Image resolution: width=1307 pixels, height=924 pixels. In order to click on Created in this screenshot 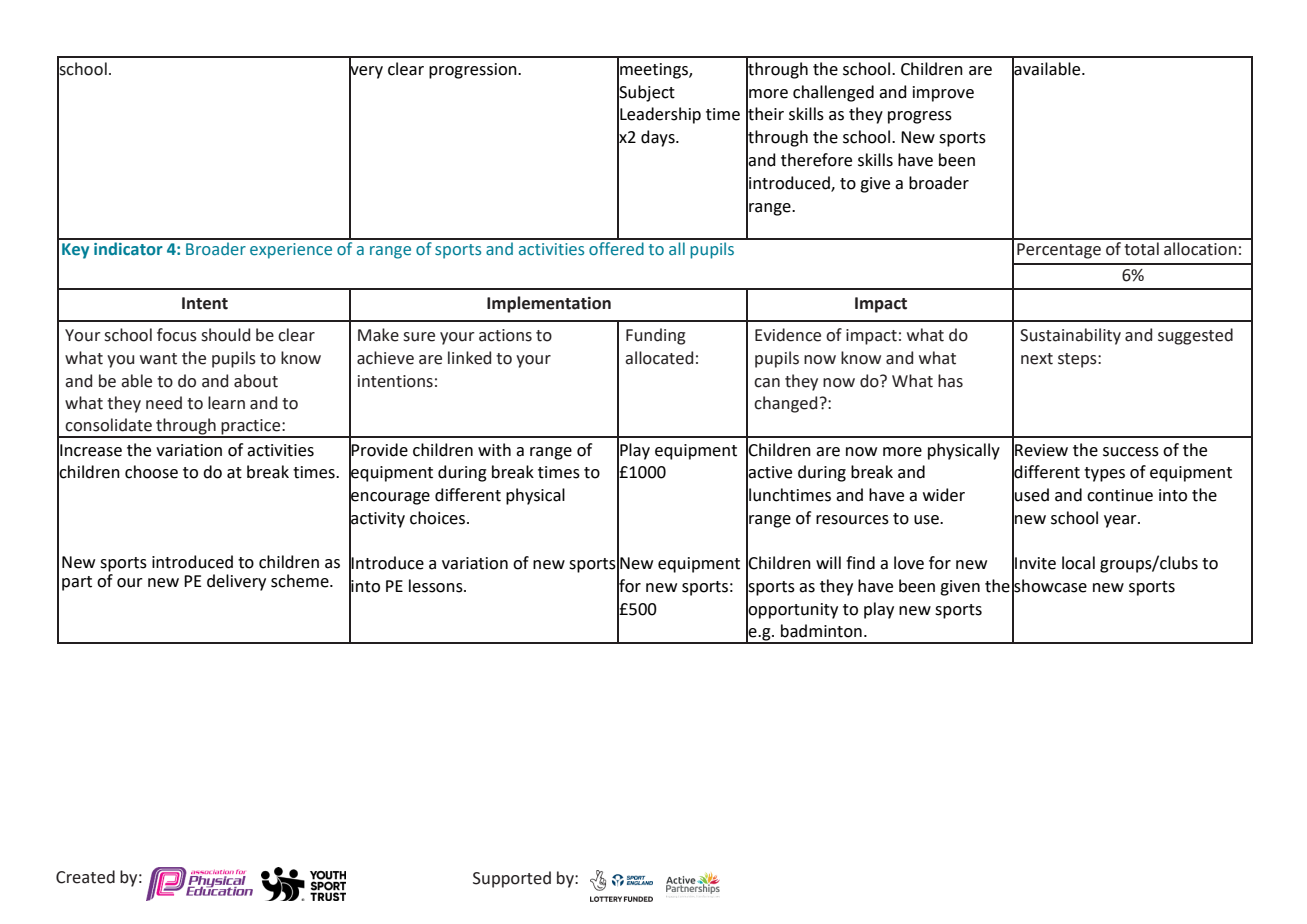, I will do `click(85, 877)`.
